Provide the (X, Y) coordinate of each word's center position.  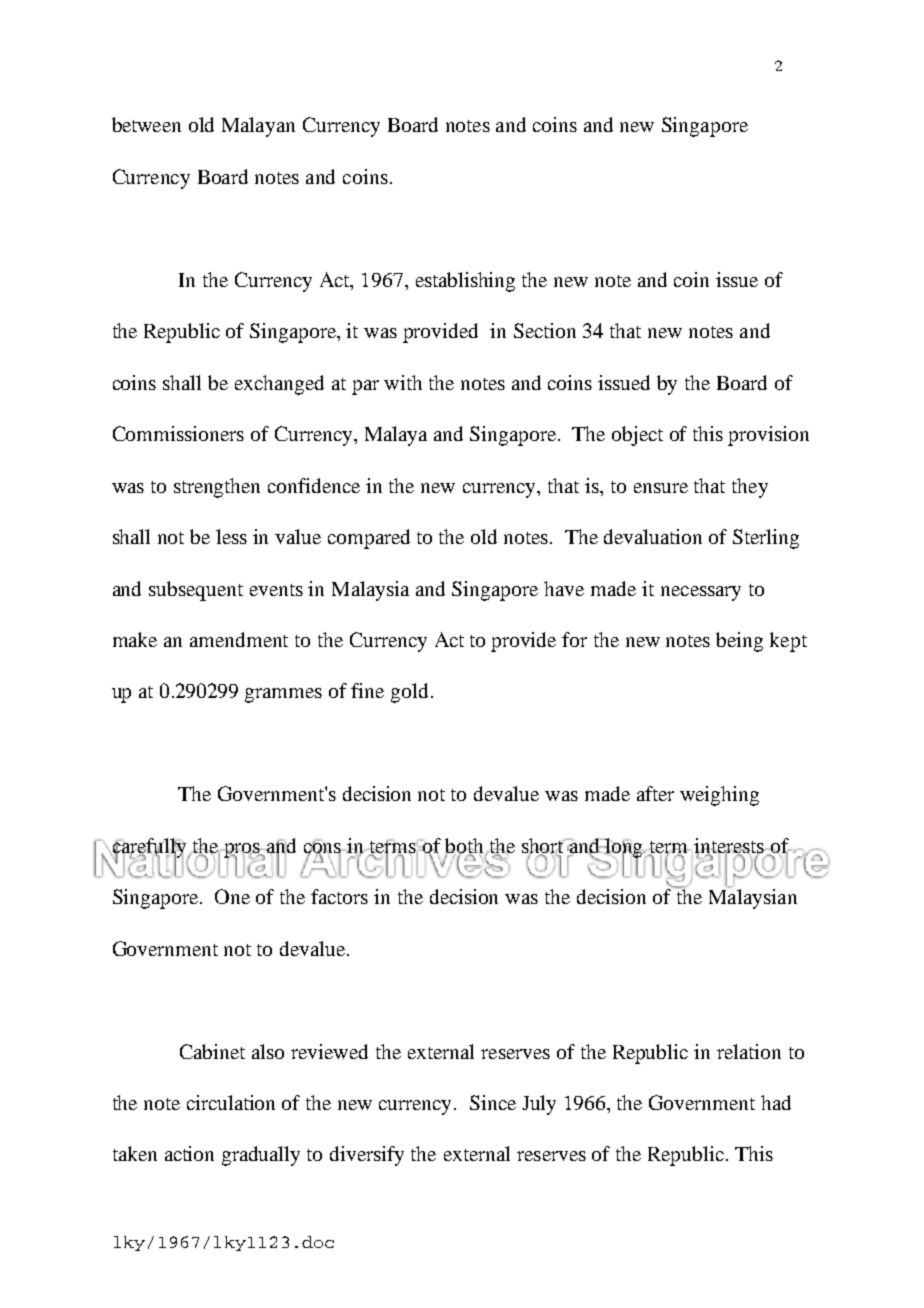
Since (493, 1102)
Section (545, 330)
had (776, 1102)
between (146, 124)
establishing (465, 282)
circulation (231, 1102)
